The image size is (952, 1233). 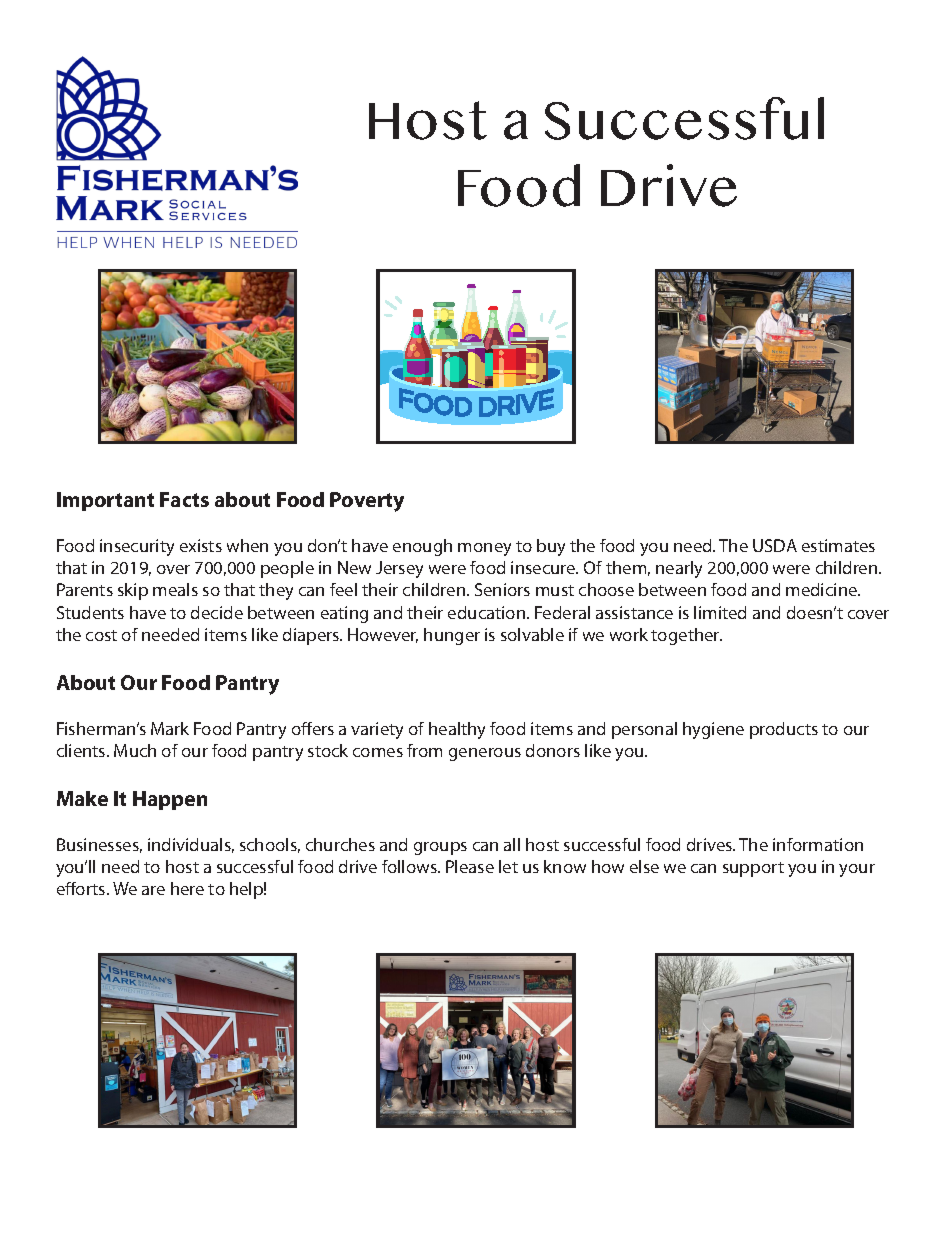 What do you see at coordinates (512, 844) in the screenshot?
I see `all` at bounding box center [512, 844].
